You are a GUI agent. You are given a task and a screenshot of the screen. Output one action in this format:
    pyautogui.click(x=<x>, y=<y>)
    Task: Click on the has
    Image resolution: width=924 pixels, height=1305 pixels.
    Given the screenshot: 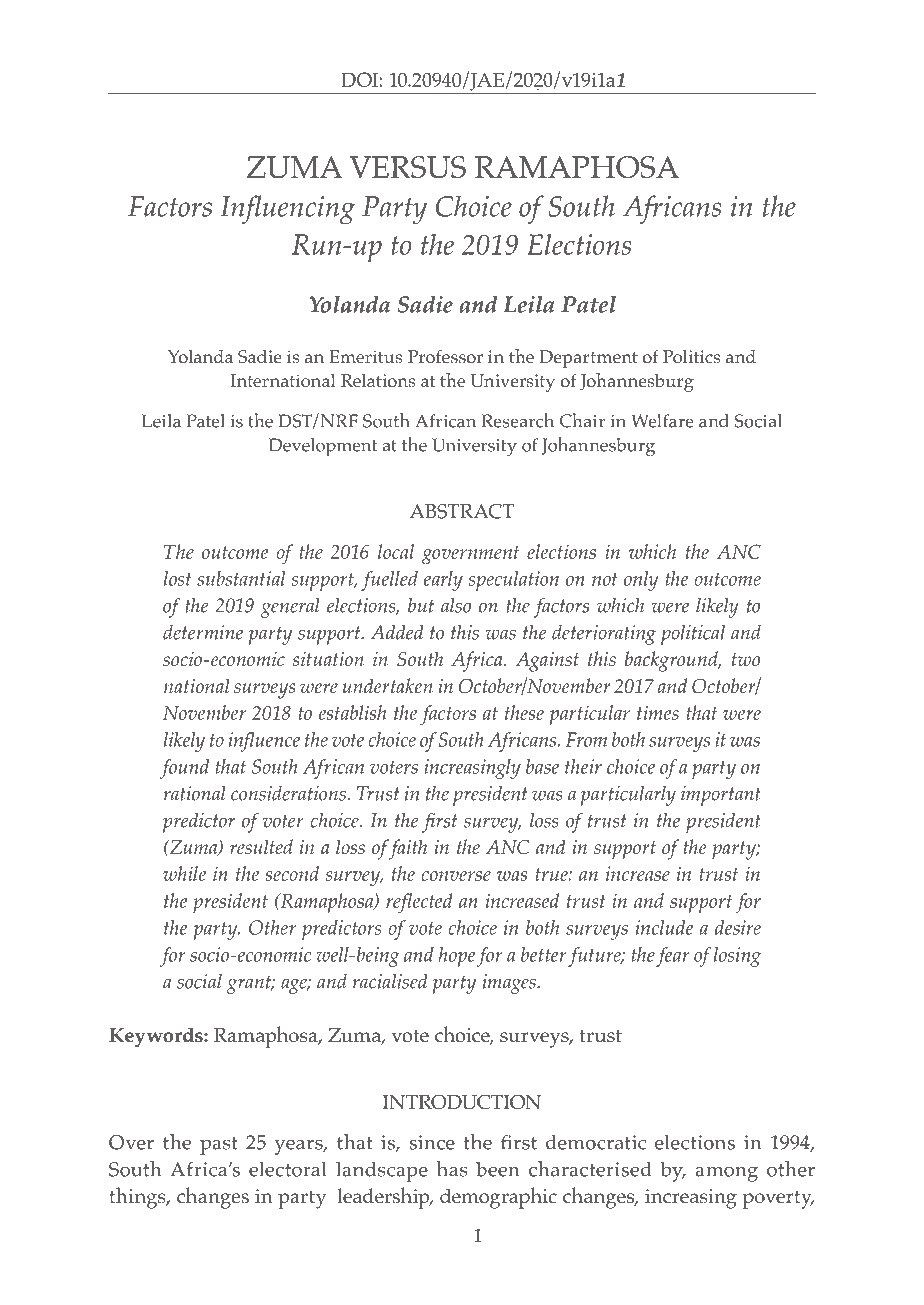 What is the action you would take?
    pyautogui.click(x=452, y=1168)
